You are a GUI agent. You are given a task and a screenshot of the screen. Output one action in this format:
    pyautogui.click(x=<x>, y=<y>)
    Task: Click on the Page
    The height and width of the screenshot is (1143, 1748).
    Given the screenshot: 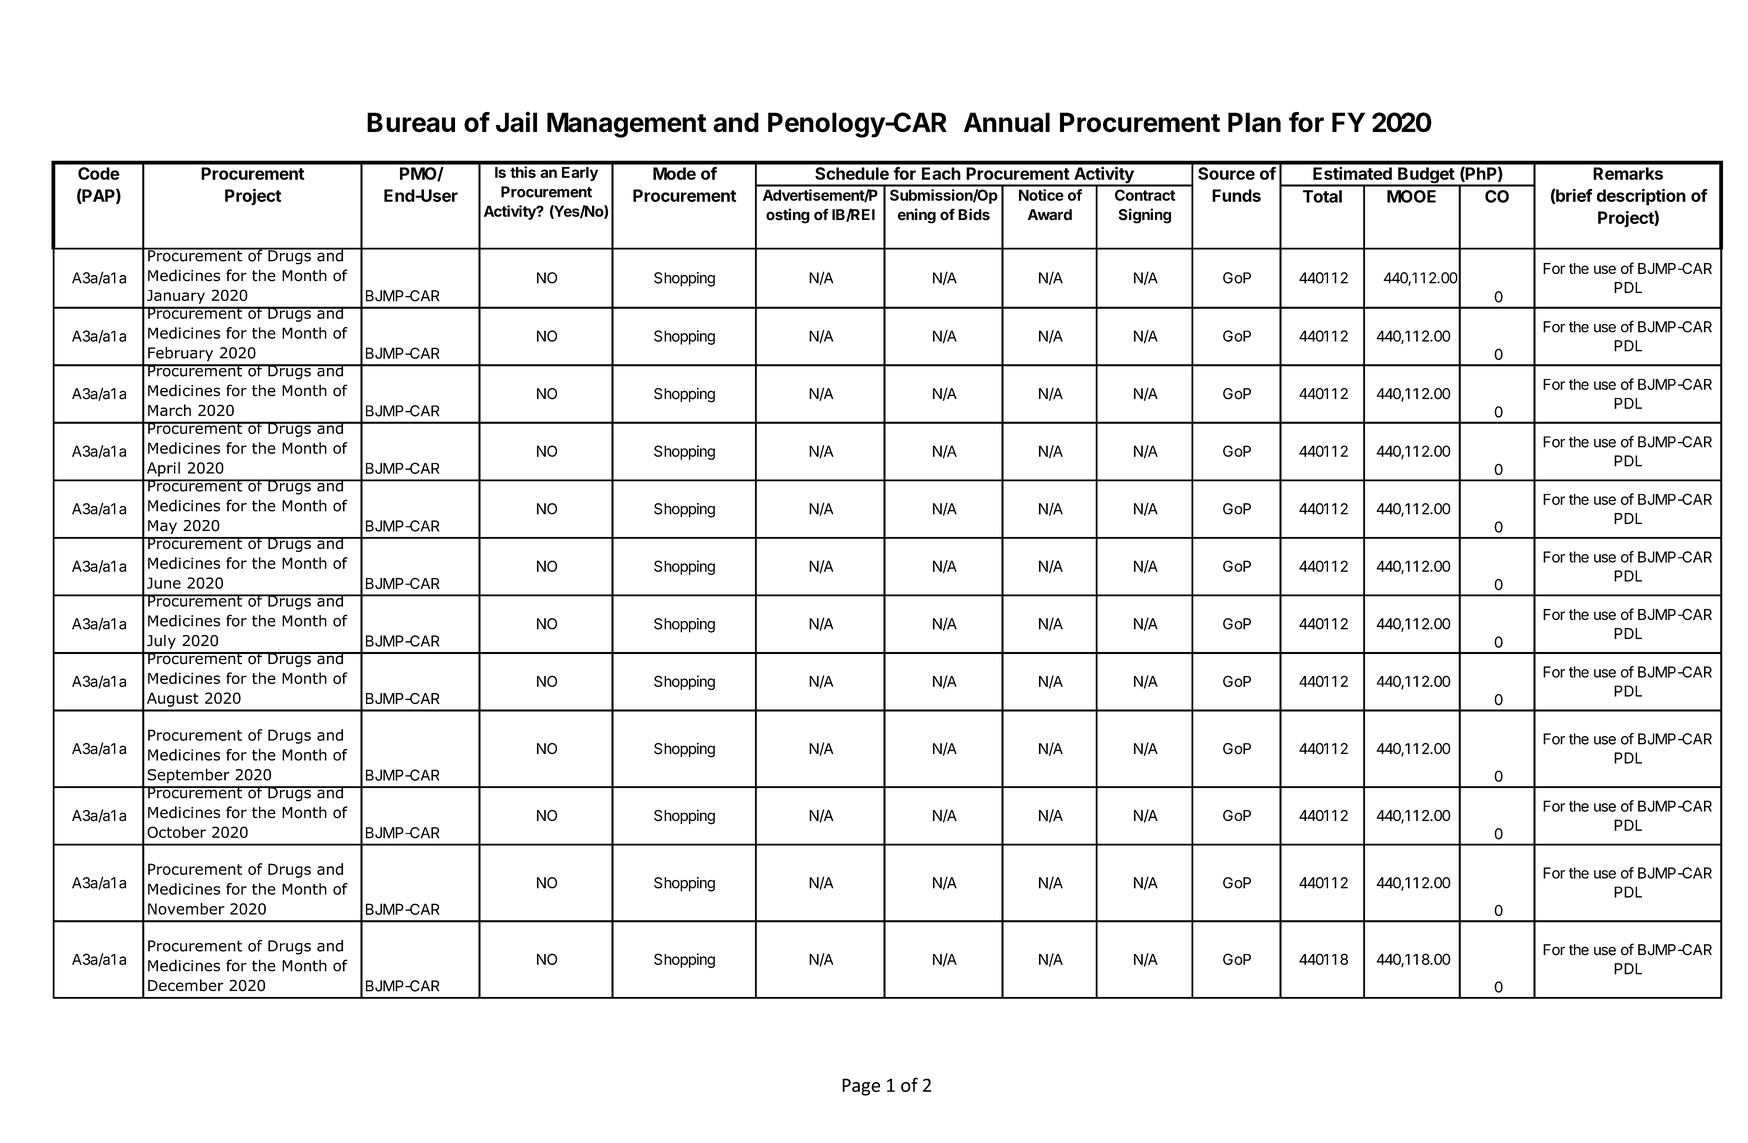 What is the action you would take?
    pyautogui.click(x=861, y=1087)
